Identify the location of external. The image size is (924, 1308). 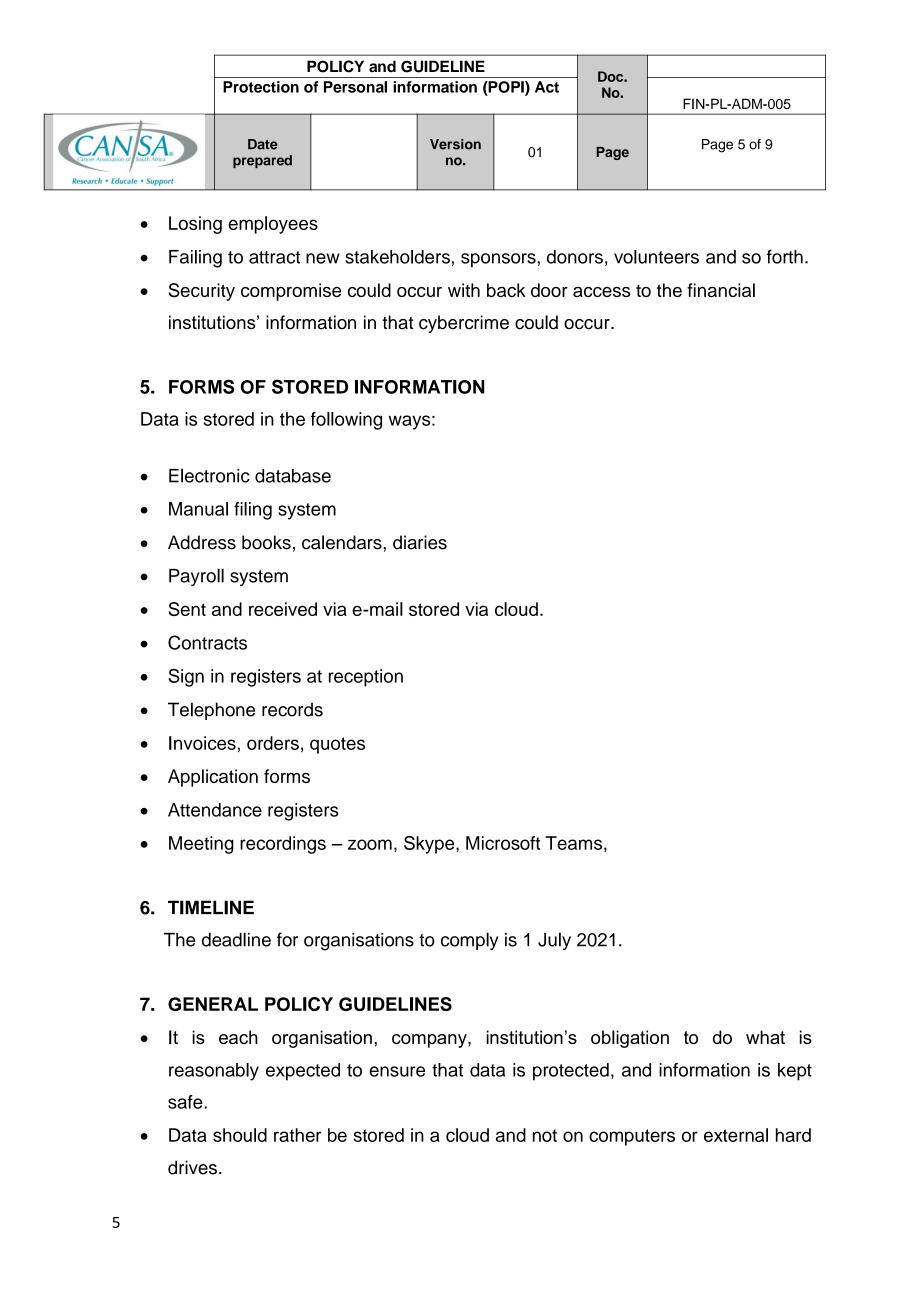
(736, 1135).
